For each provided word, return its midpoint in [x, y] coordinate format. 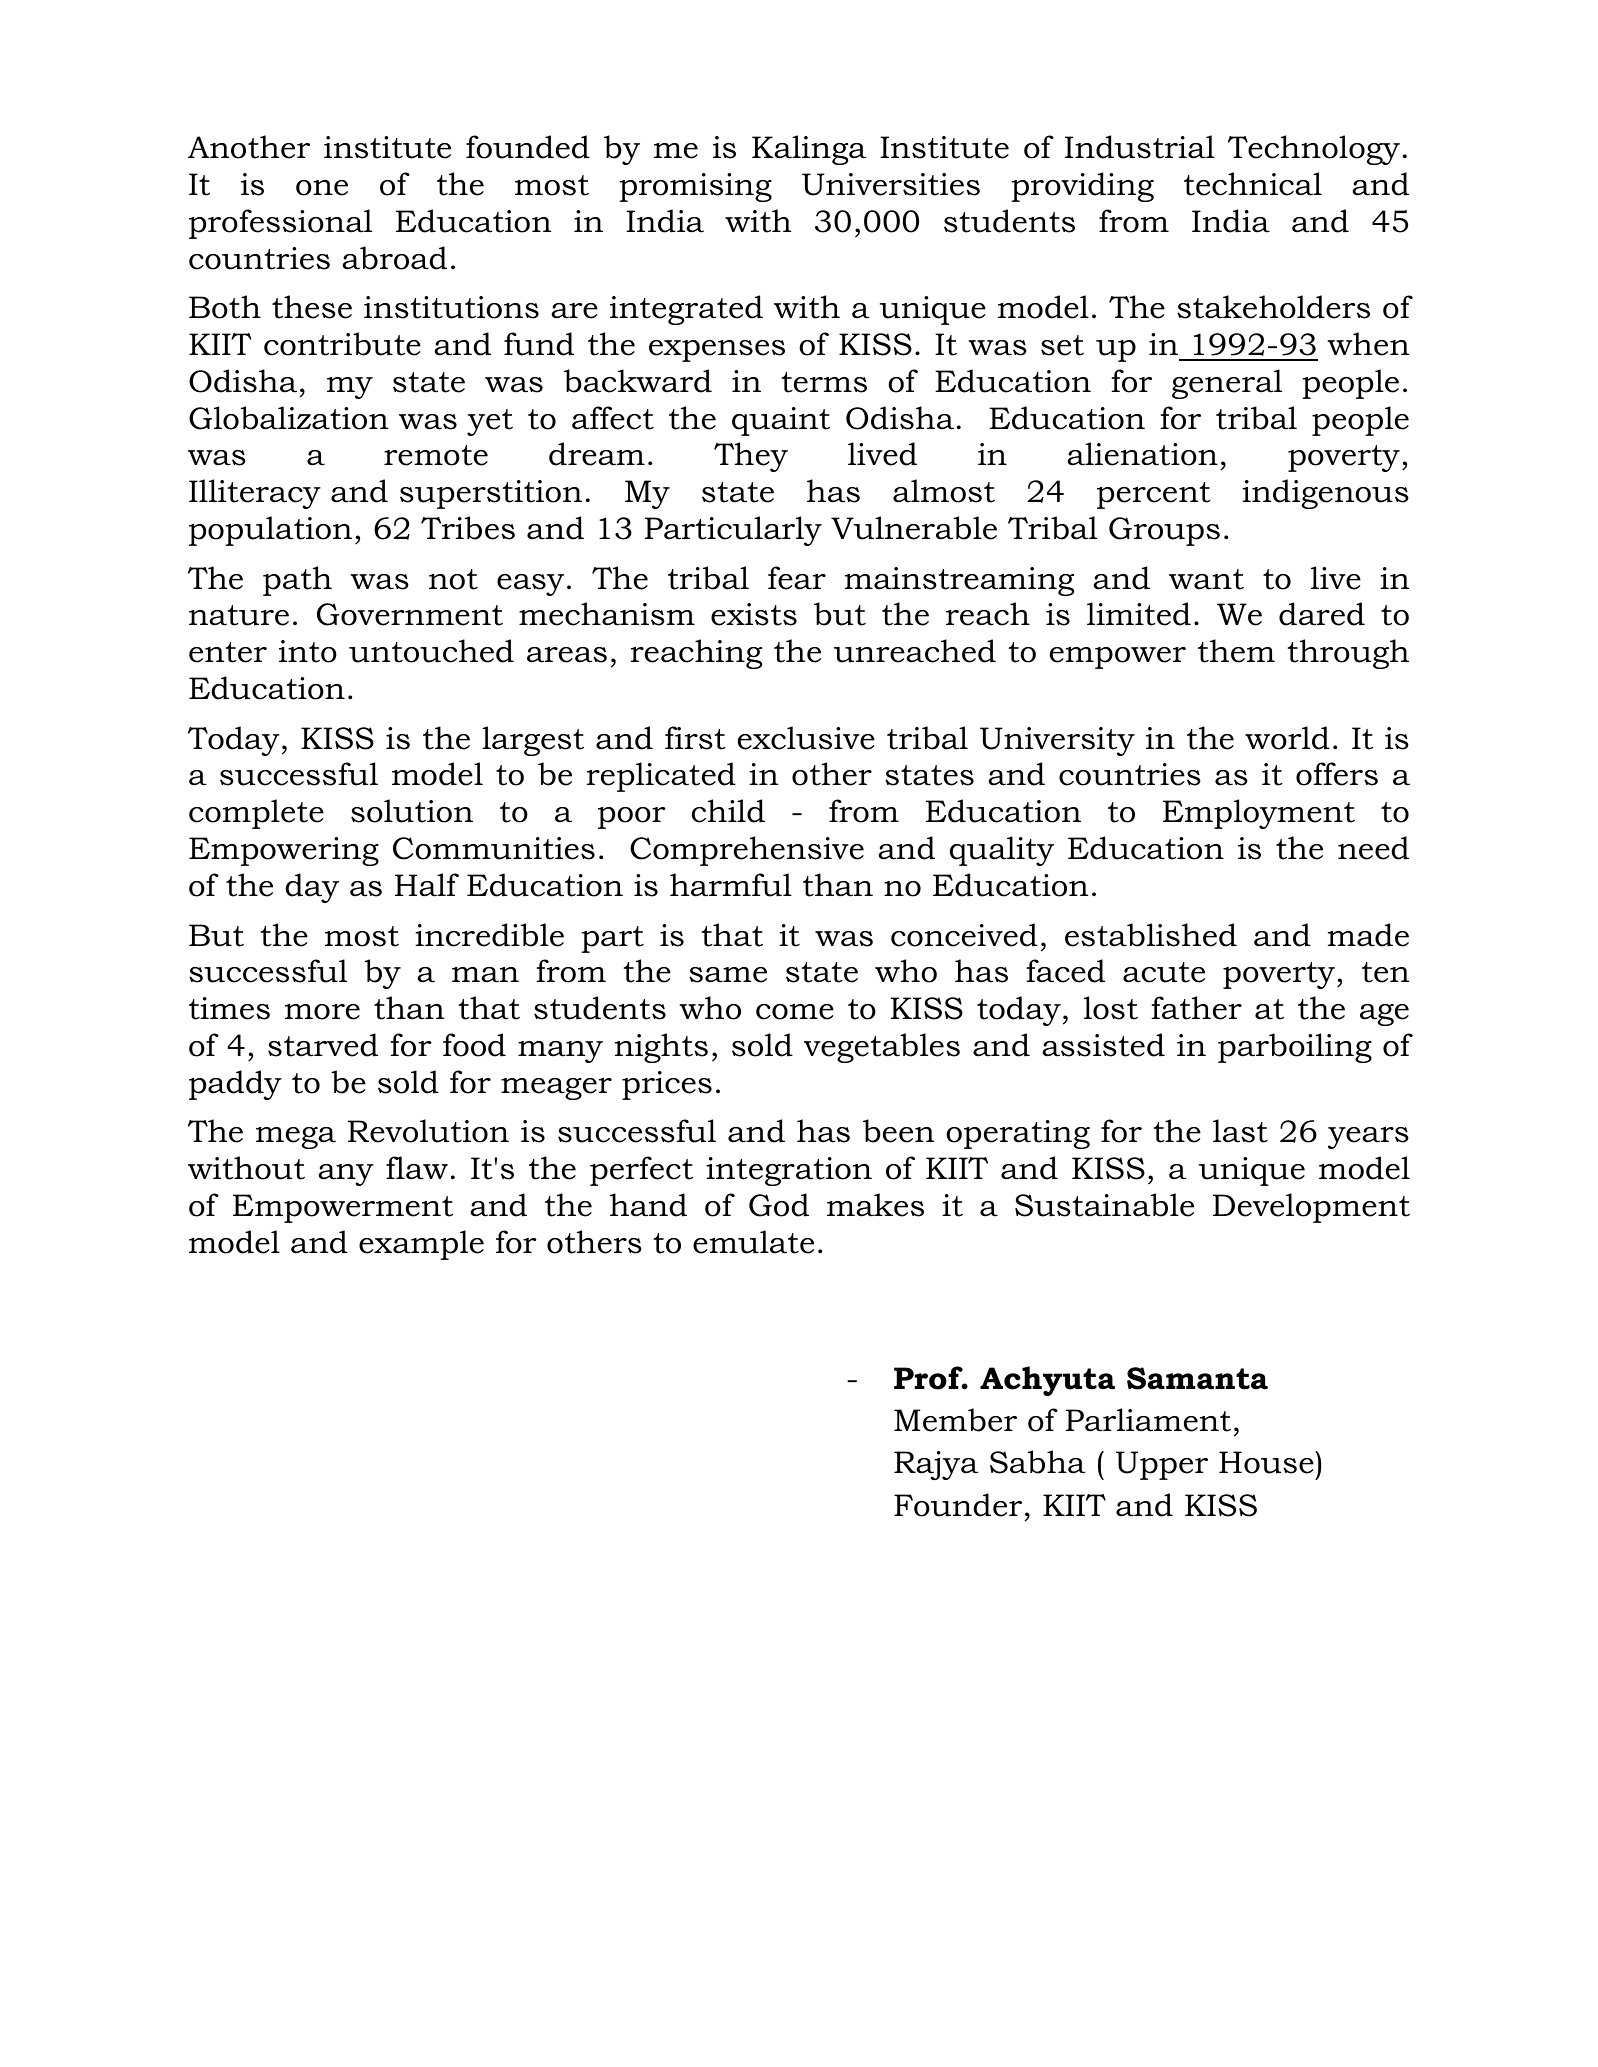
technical [1253, 184]
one [322, 188]
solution [412, 811]
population [270, 531]
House [1267, 1462]
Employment [1259, 814]
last [1240, 1131]
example [421, 1245]
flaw [417, 1168]
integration [789, 1171]
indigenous [1325, 494]
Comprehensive [747, 851]
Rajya [936, 1465]
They [751, 457]
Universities [891, 184]
